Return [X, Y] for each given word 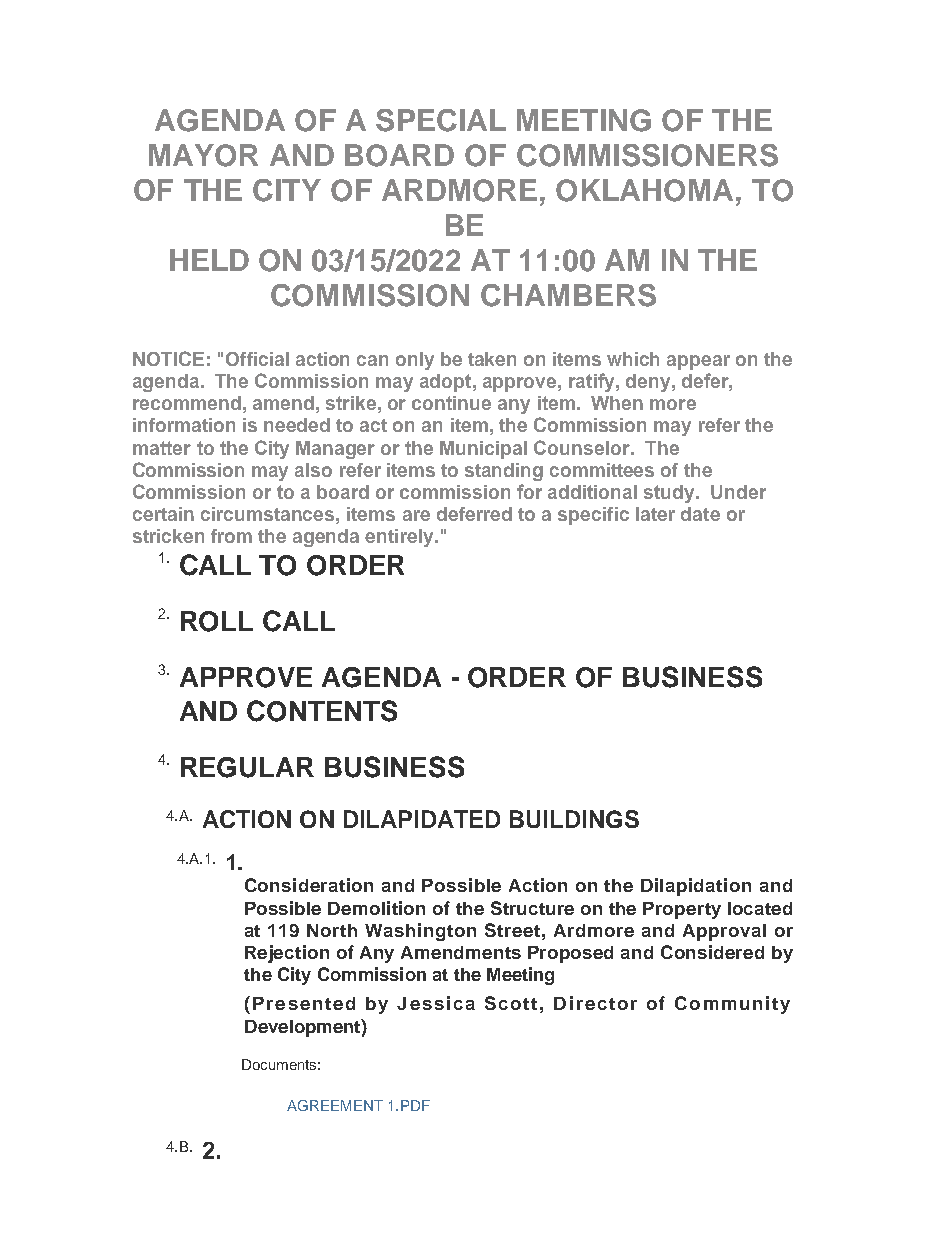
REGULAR [247, 767]
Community [732, 1005]
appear [698, 362]
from [231, 536]
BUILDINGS [574, 819]
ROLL [217, 621]
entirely [400, 538]
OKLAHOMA [646, 190]
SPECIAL [441, 120]
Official [257, 359]
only [415, 361]
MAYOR [203, 155]
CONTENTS [322, 711]
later [655, 514]
